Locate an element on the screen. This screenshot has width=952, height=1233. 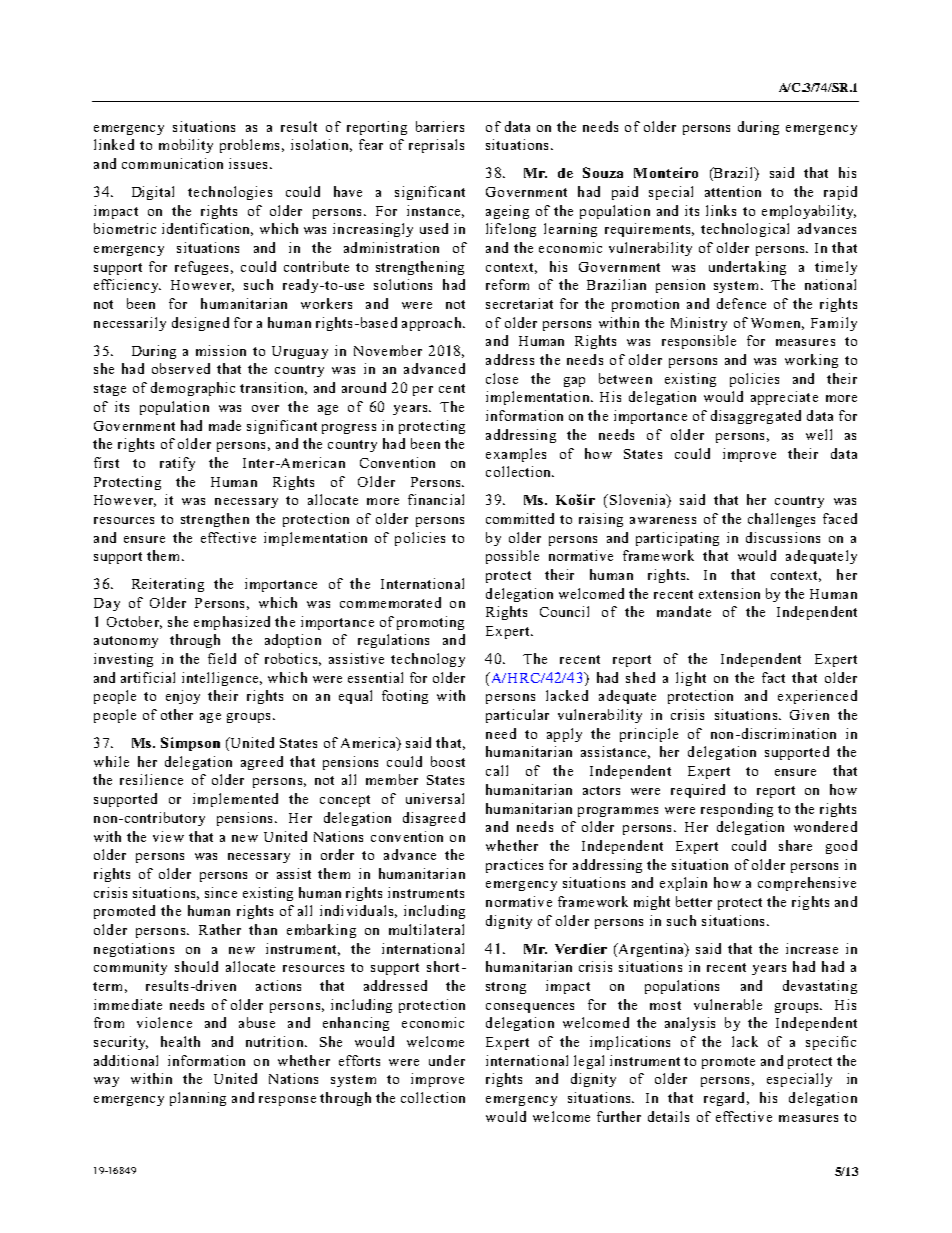
resilience is located at coordinates (151, 779).
